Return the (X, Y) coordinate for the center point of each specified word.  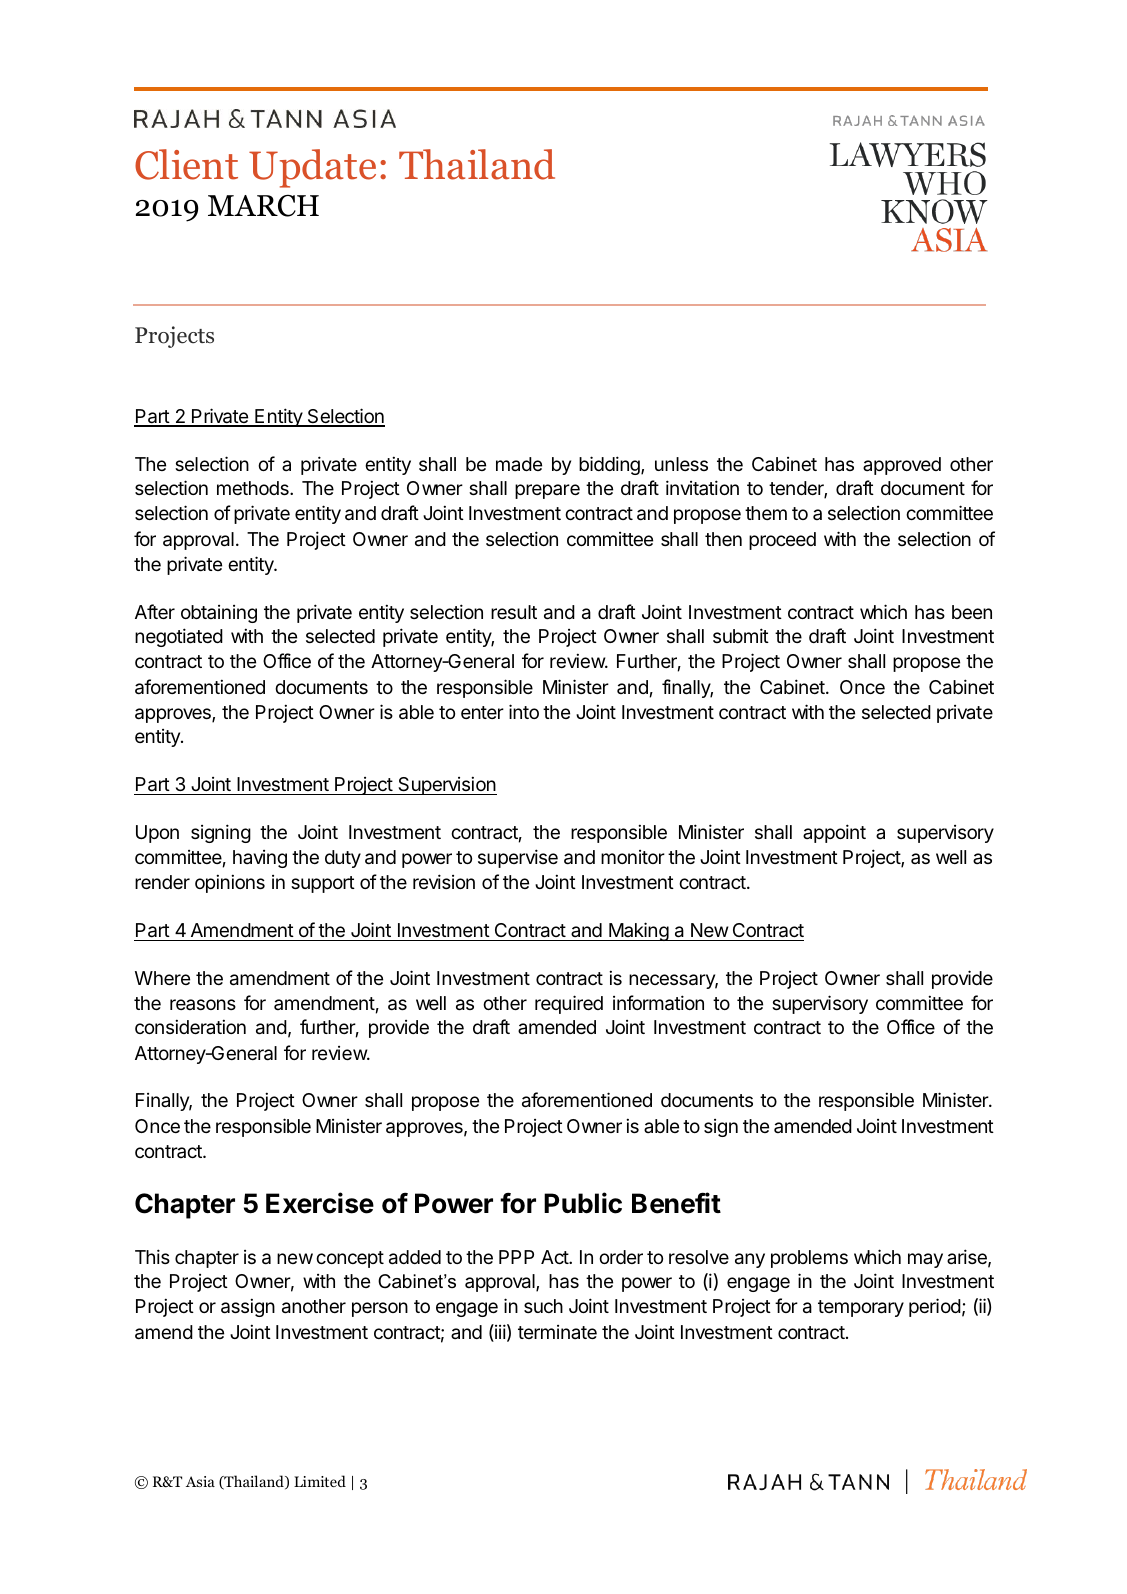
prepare (547, 491)
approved (902, 466)
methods (254, 488)
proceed (782, 541)
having (260, 859)
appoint (834, 833)
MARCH (263, 206)
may (925, 1260)
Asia (200, 1481)
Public (583, 1203)
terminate (557, 1332)
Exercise (320, 1203)
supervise (518, 858)
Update (312, 168)
